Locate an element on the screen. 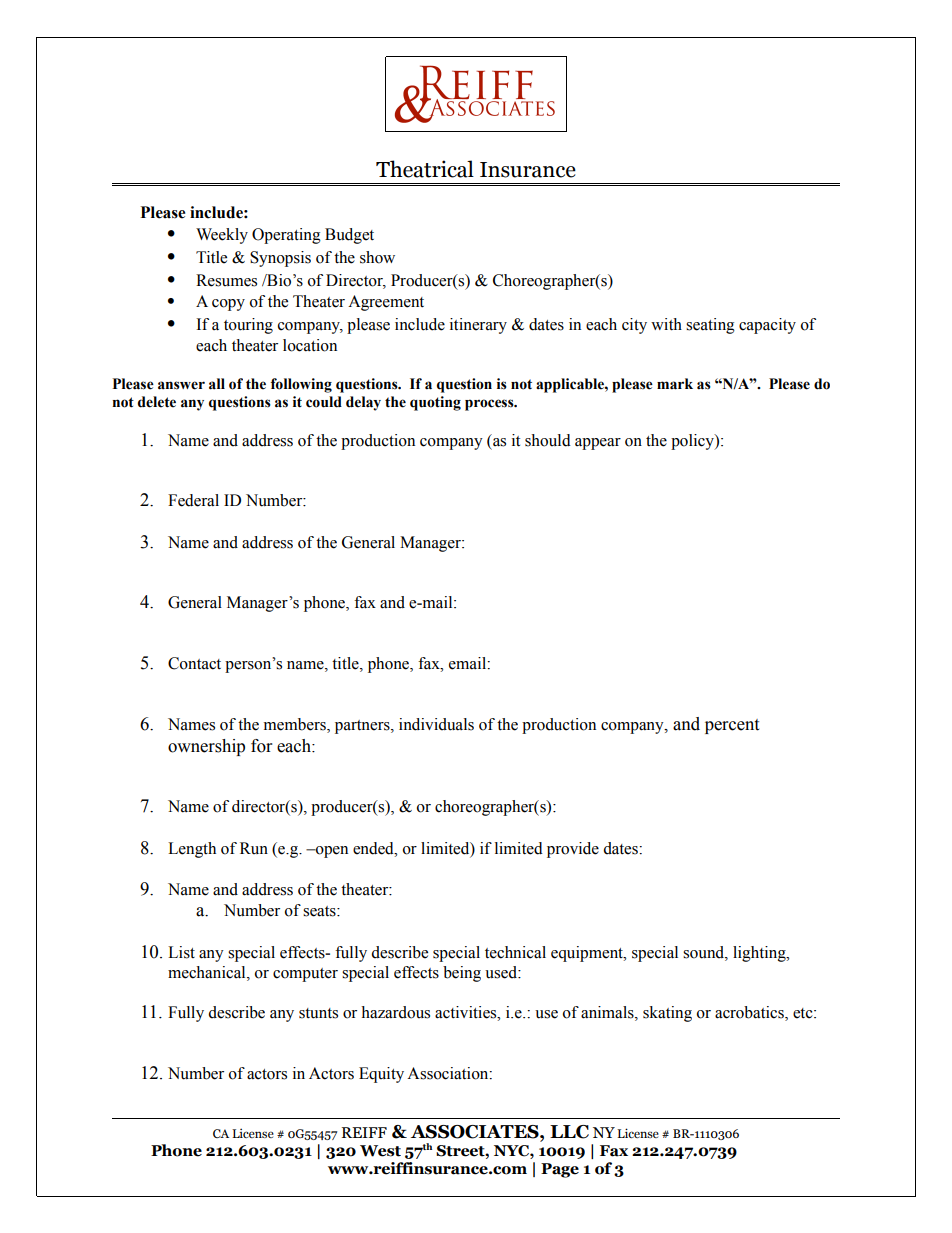 The width and height of the screenshot is (952, 1233). percent is located at coordinates (732, 726).
